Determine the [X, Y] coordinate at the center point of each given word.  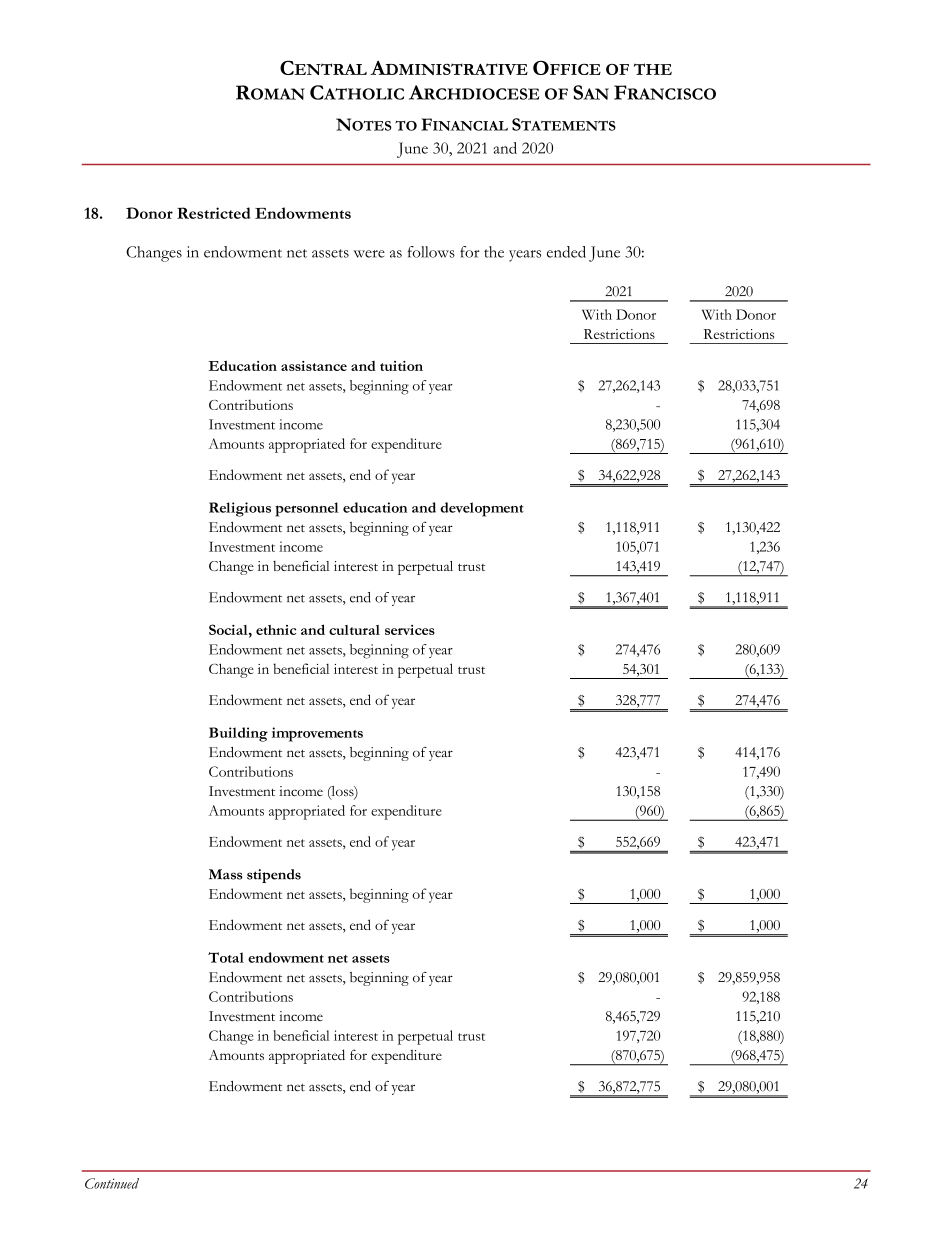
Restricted [213, 213]
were [369, 254]
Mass [226, 874]
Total [226, 957]
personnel [307, 509]
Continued [112, 1183]
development [482, 509]
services [410, 630]
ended [566, 252]
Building [238, 734]
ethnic [276, 630]
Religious [240, 509]
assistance [314, 366]
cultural [354, 630]
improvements [317, 734]
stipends [274, 876]
